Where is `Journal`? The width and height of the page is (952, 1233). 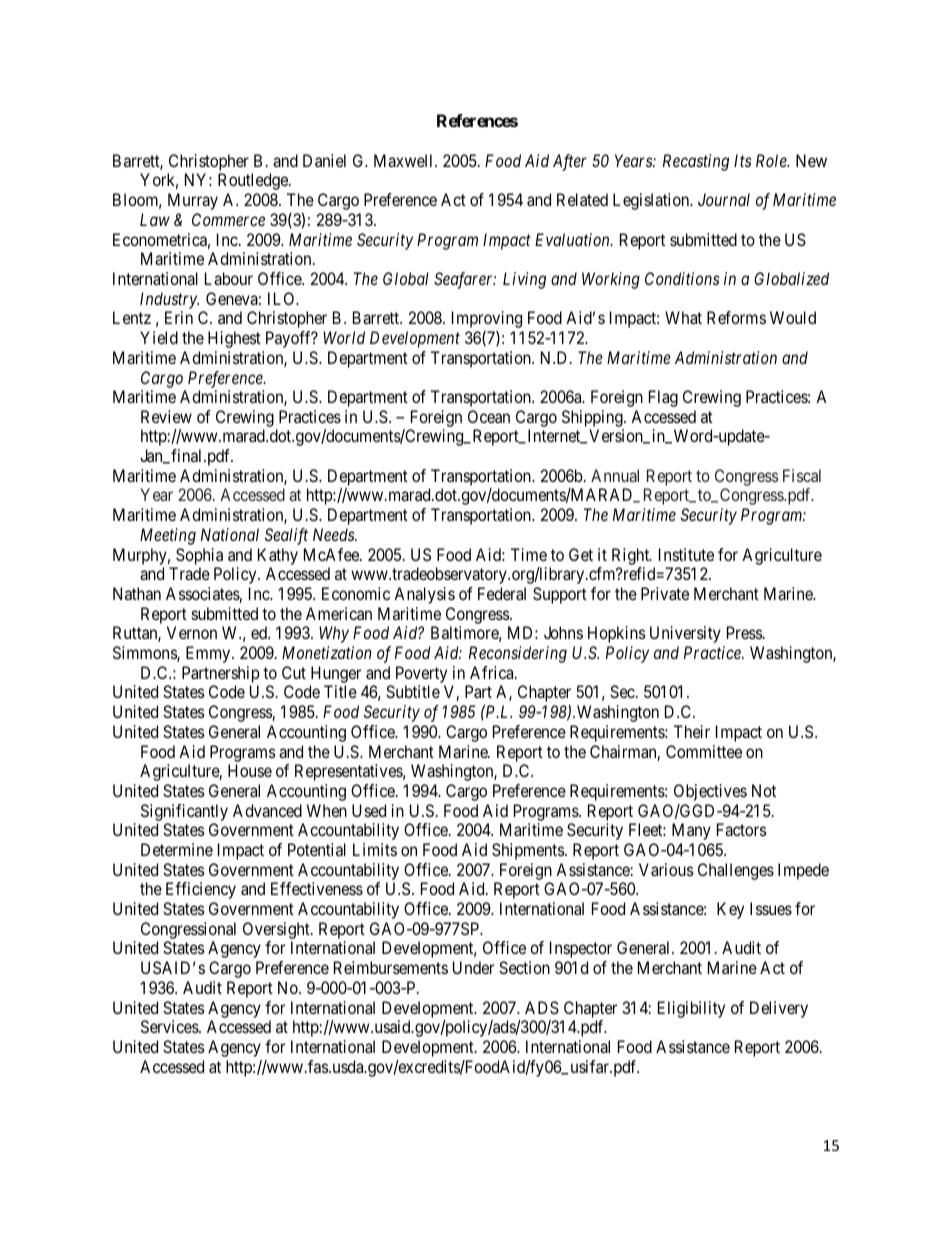 Journal is located at coordinates (724, 199).
